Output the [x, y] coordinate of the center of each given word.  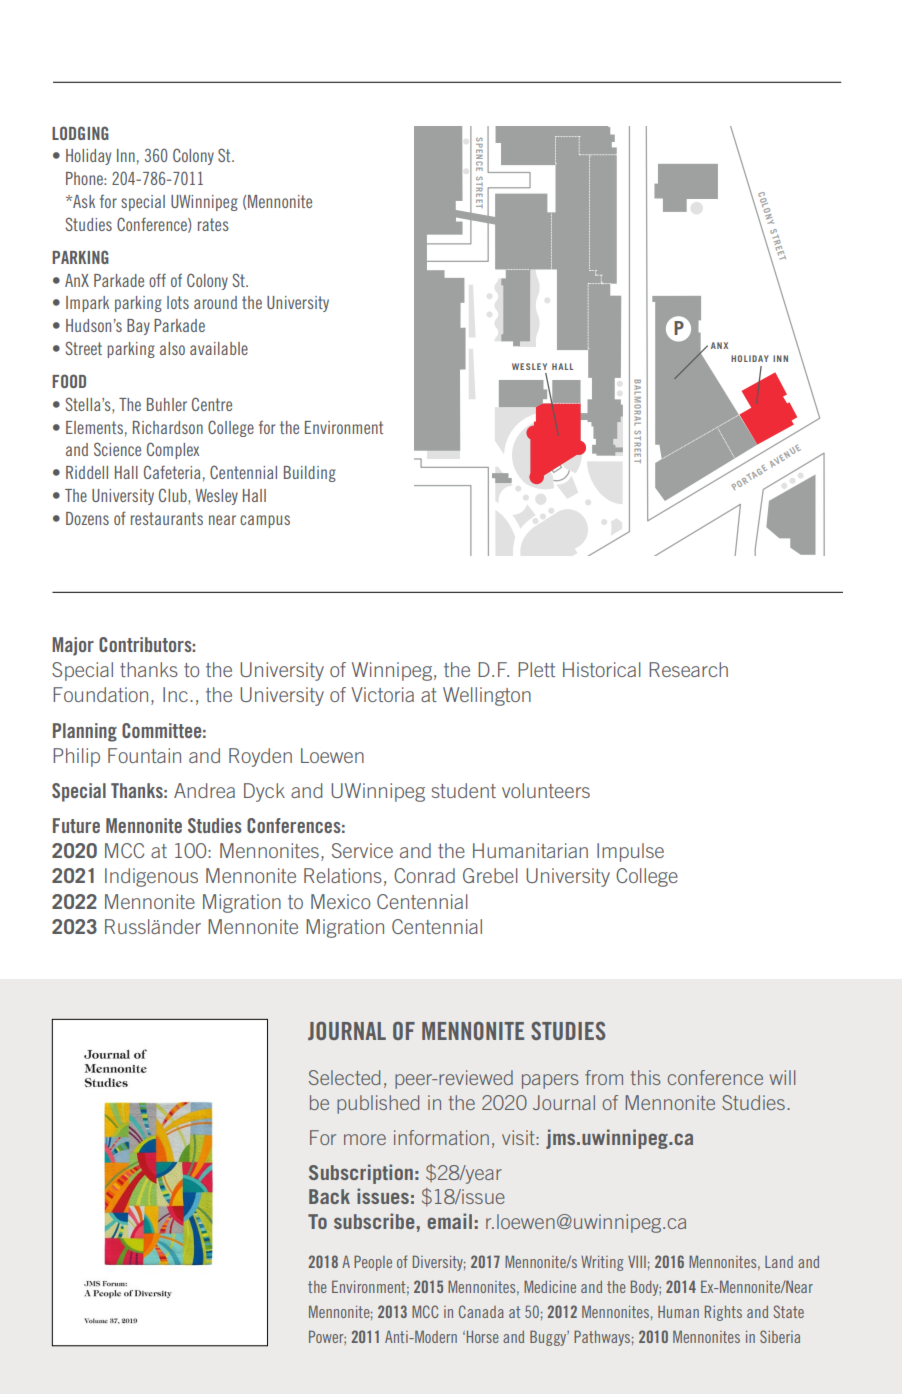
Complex [173, 450]
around [215, 302]
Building [310, 474]
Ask [83, 201]
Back [329, 1196]
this [645, 1077]
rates [213, 224]
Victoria [382, 694]
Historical [602, 669]
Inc [175, 694]
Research [688, 669]
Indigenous [151, 877]
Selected [344, 1077]
